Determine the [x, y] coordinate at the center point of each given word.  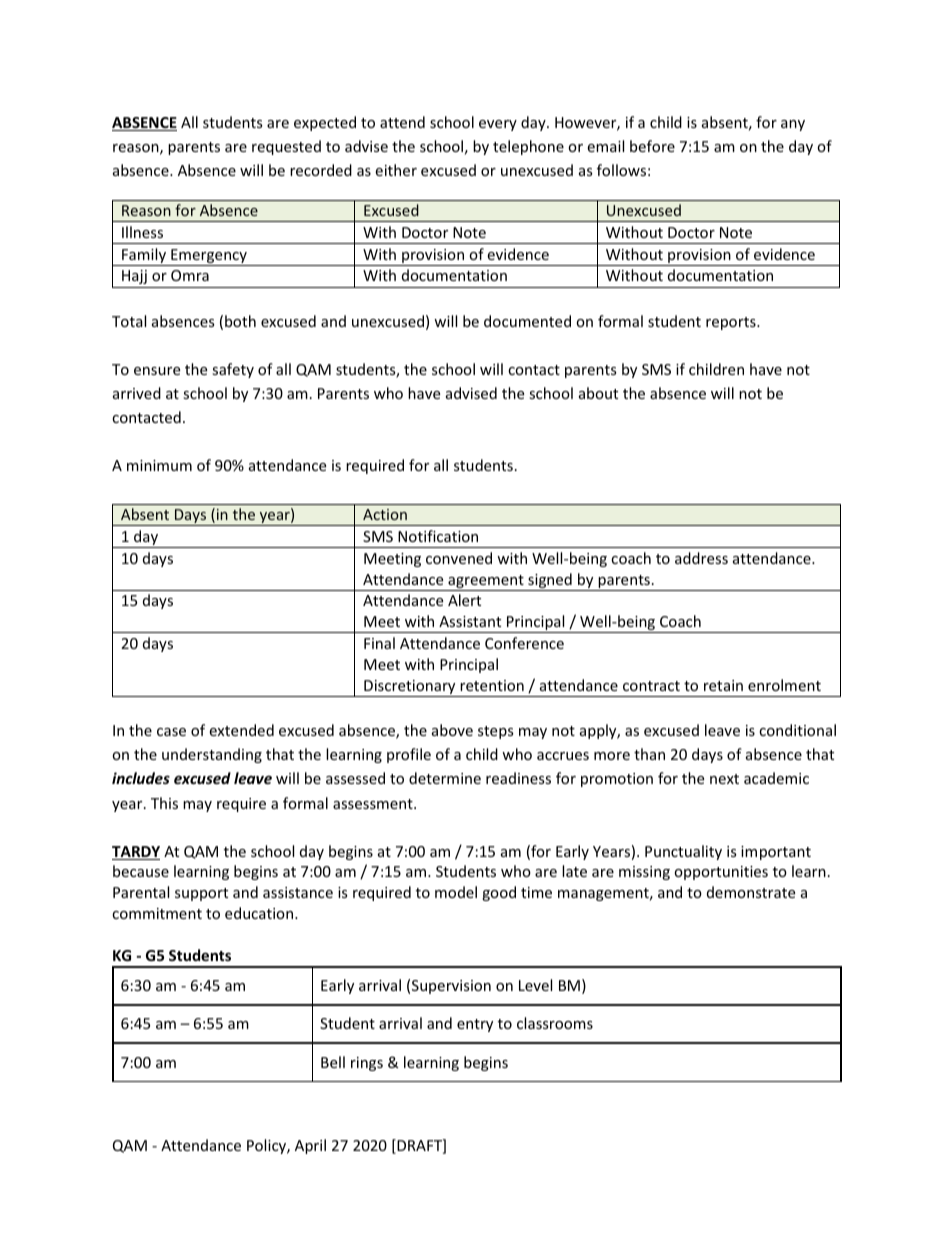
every [498, 125]
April [310, 1146]
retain [723, 685]
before [652, 146]
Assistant [470, 621]
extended [241, 730]
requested [286, 147]
